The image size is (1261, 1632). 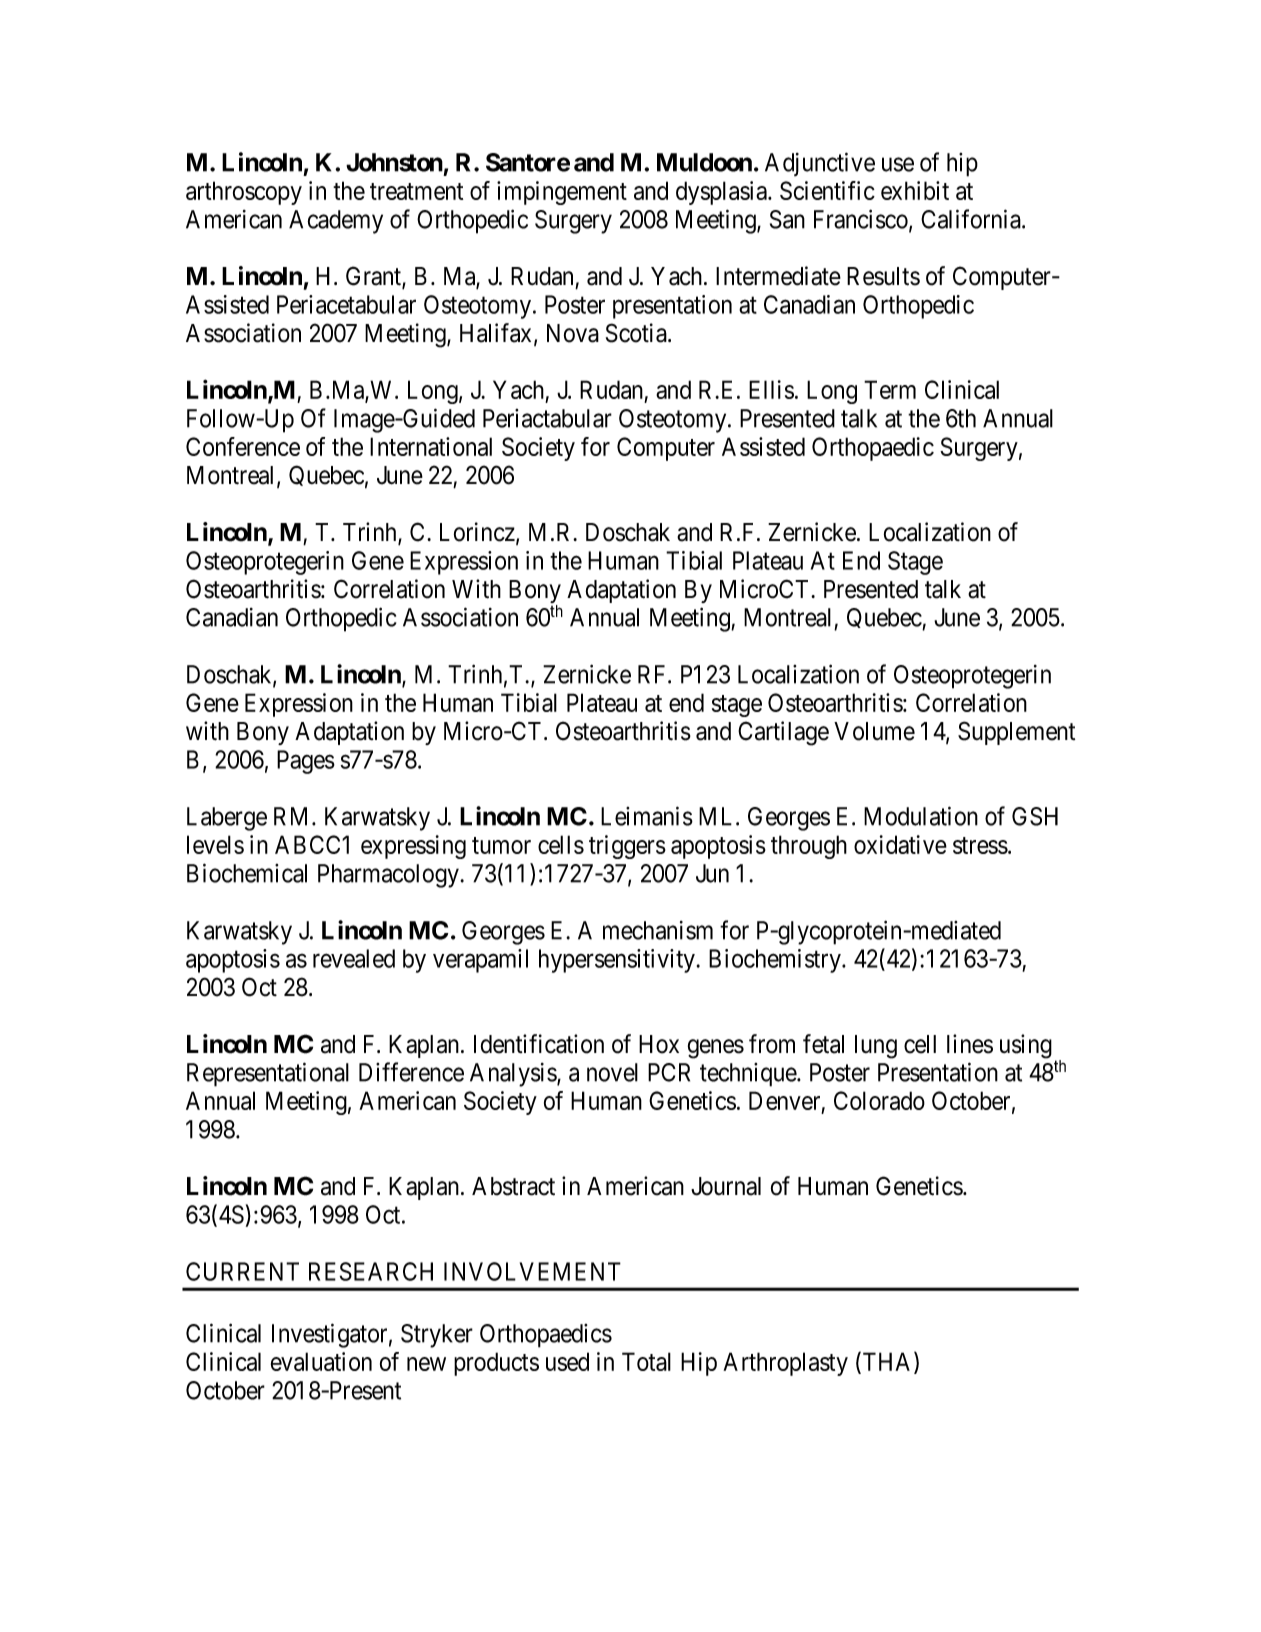 What do you see at coordinates (562, 193) in the screenshot?
I see `impingement` at bounding box center [562, 193].
